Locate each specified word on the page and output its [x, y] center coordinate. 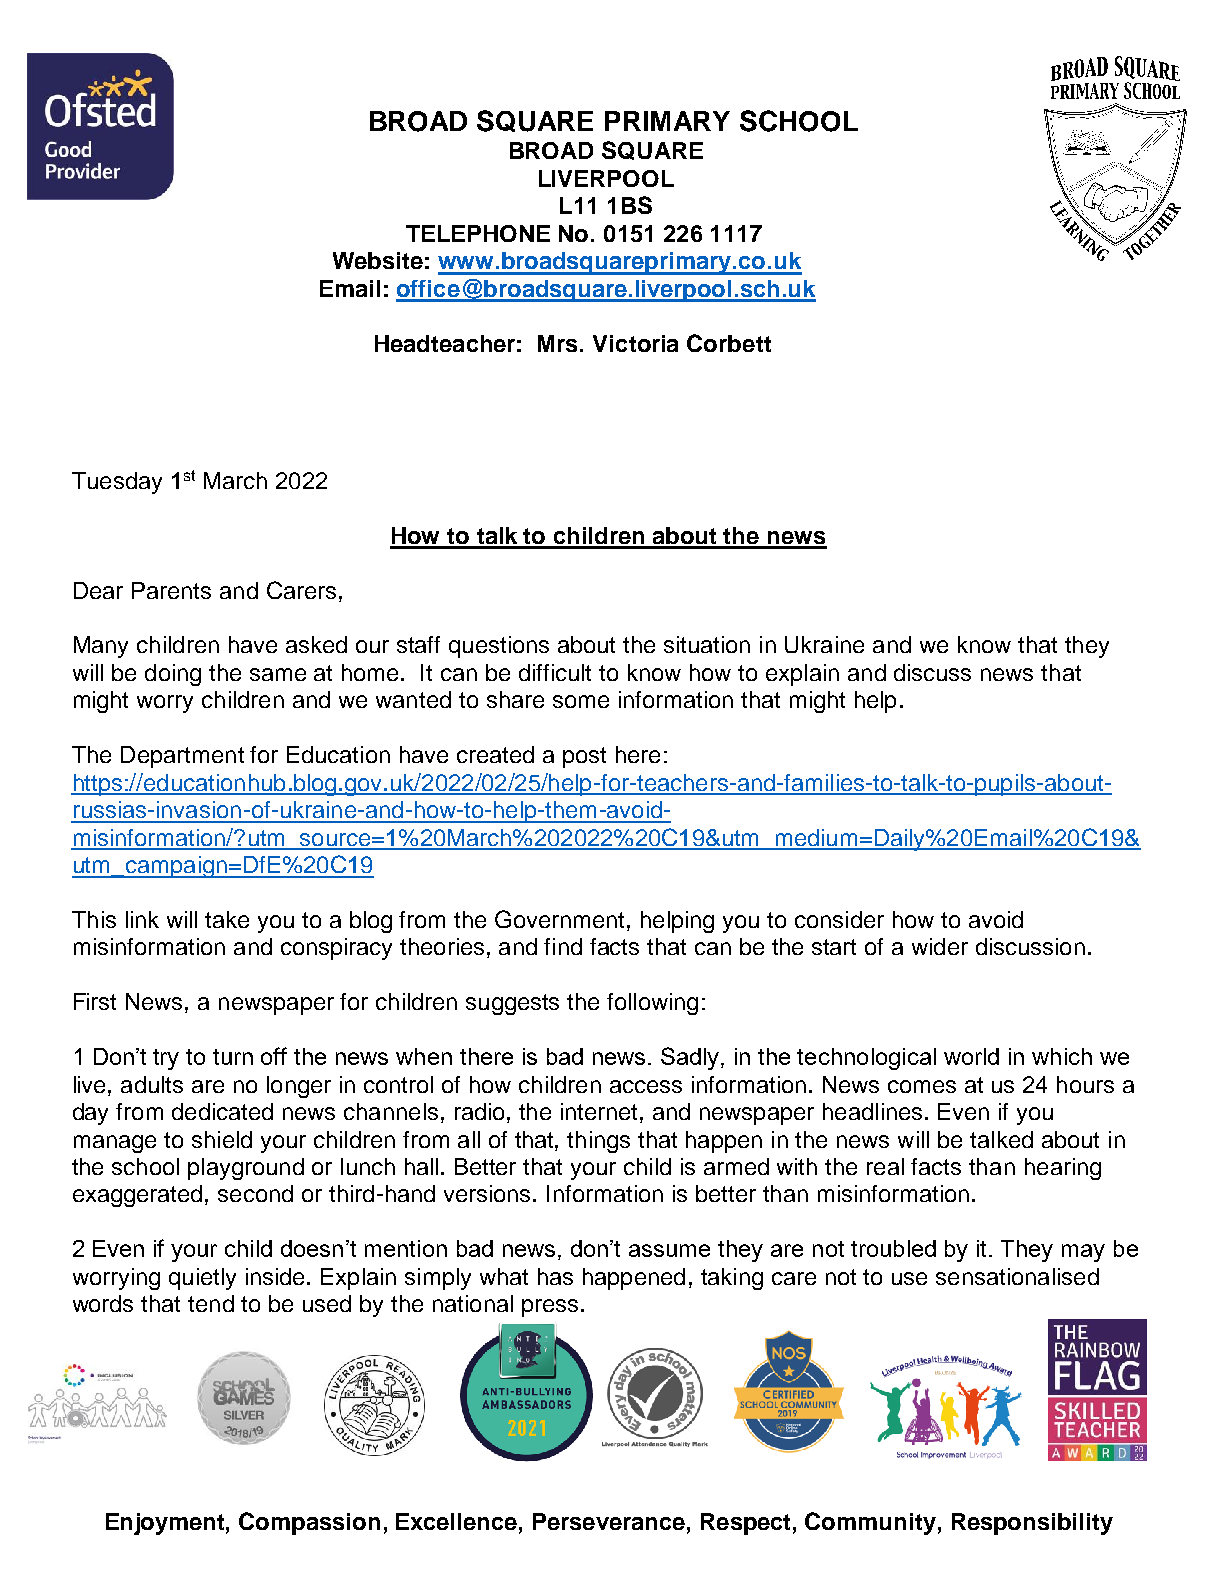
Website [378, 260]
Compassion [309, 1523]
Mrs [559, 343]
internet [599, 1111]
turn [233, 1057]
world [971, 1056]
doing [173, 675]
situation [707, 644]
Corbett [729, 343]
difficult [555, 672]
